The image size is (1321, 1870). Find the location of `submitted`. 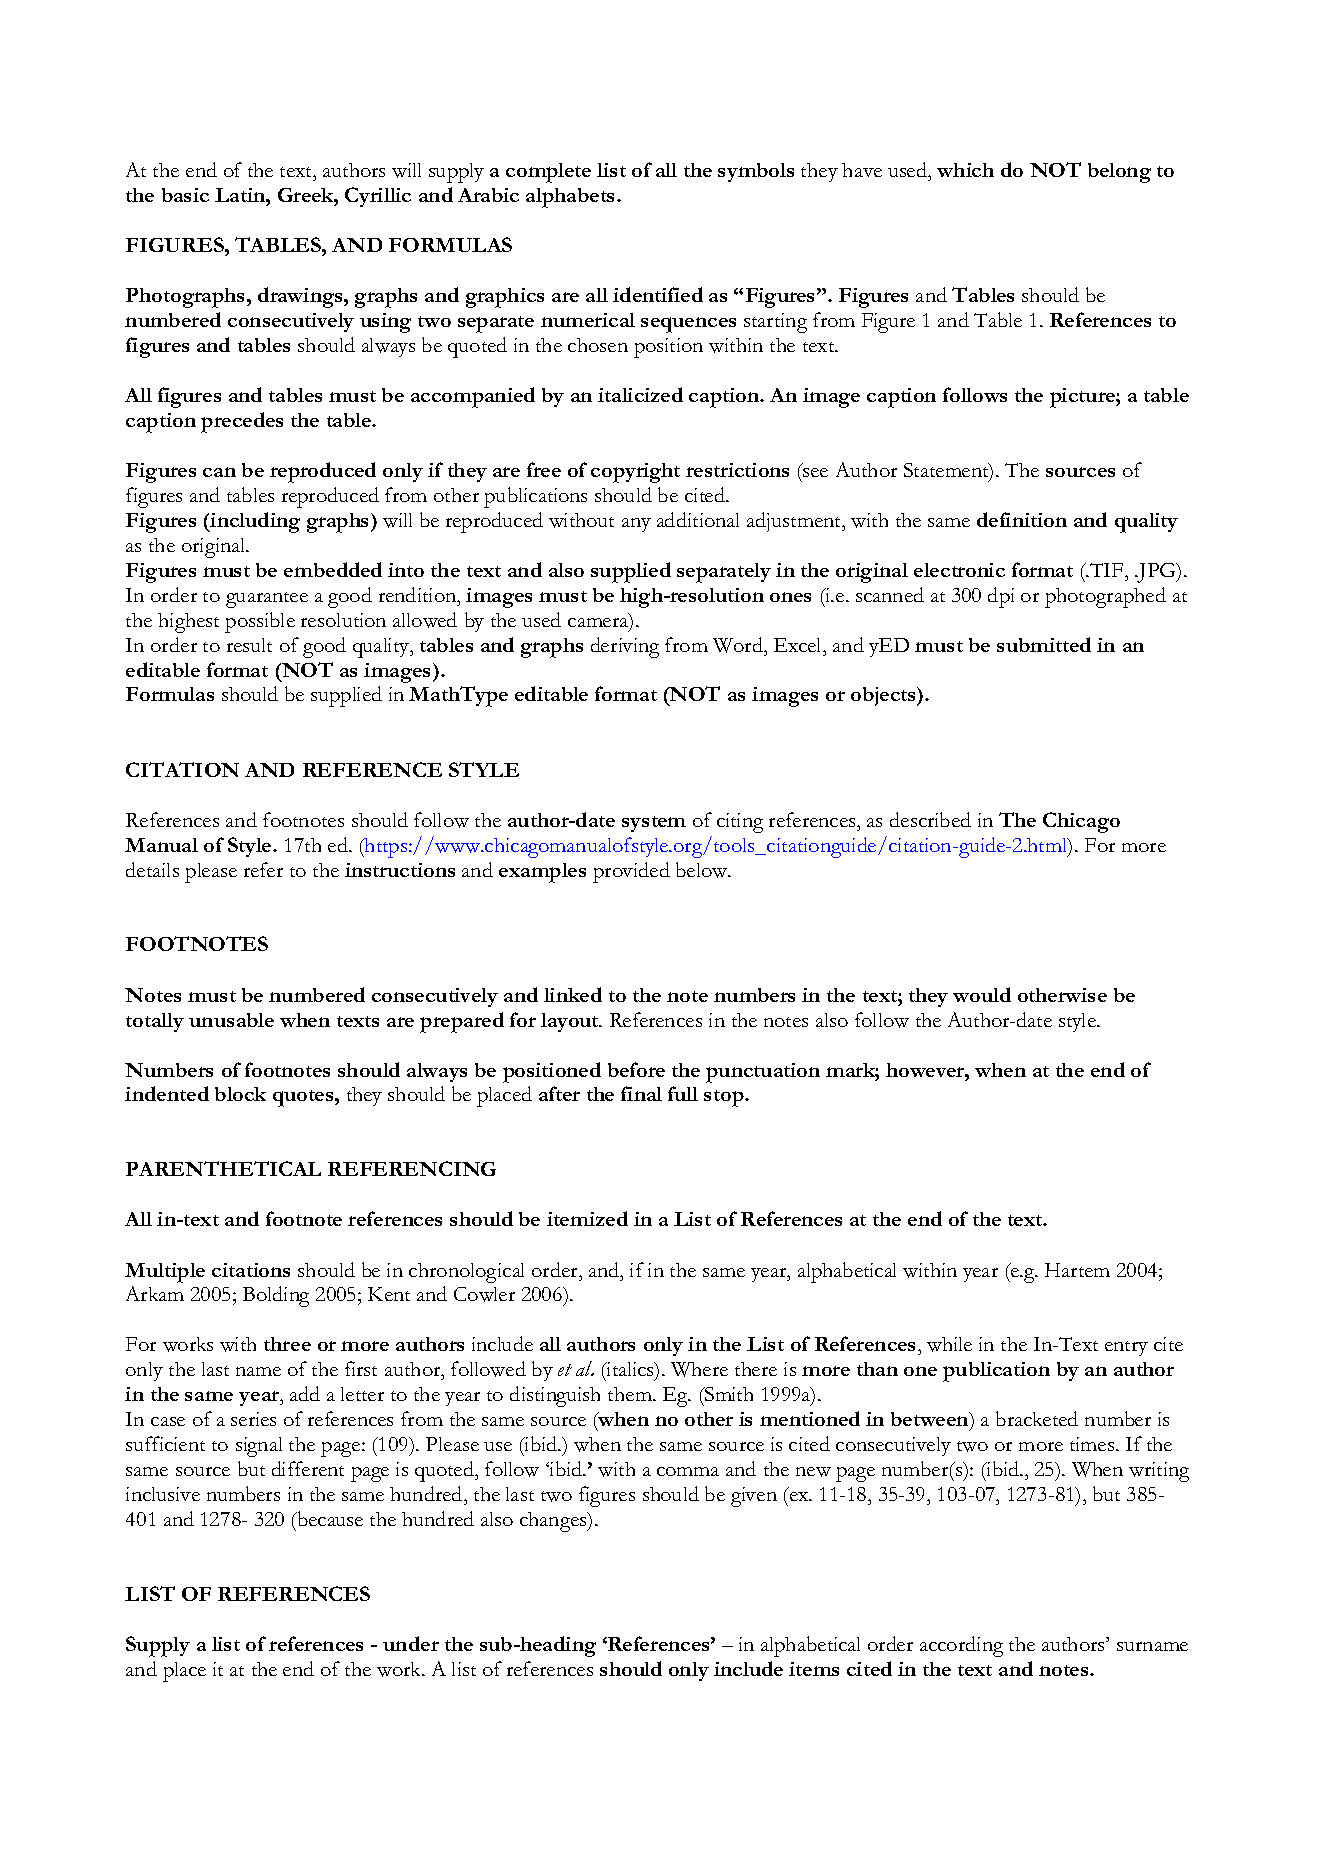

submitted is located at coordinates (1044, 644).
